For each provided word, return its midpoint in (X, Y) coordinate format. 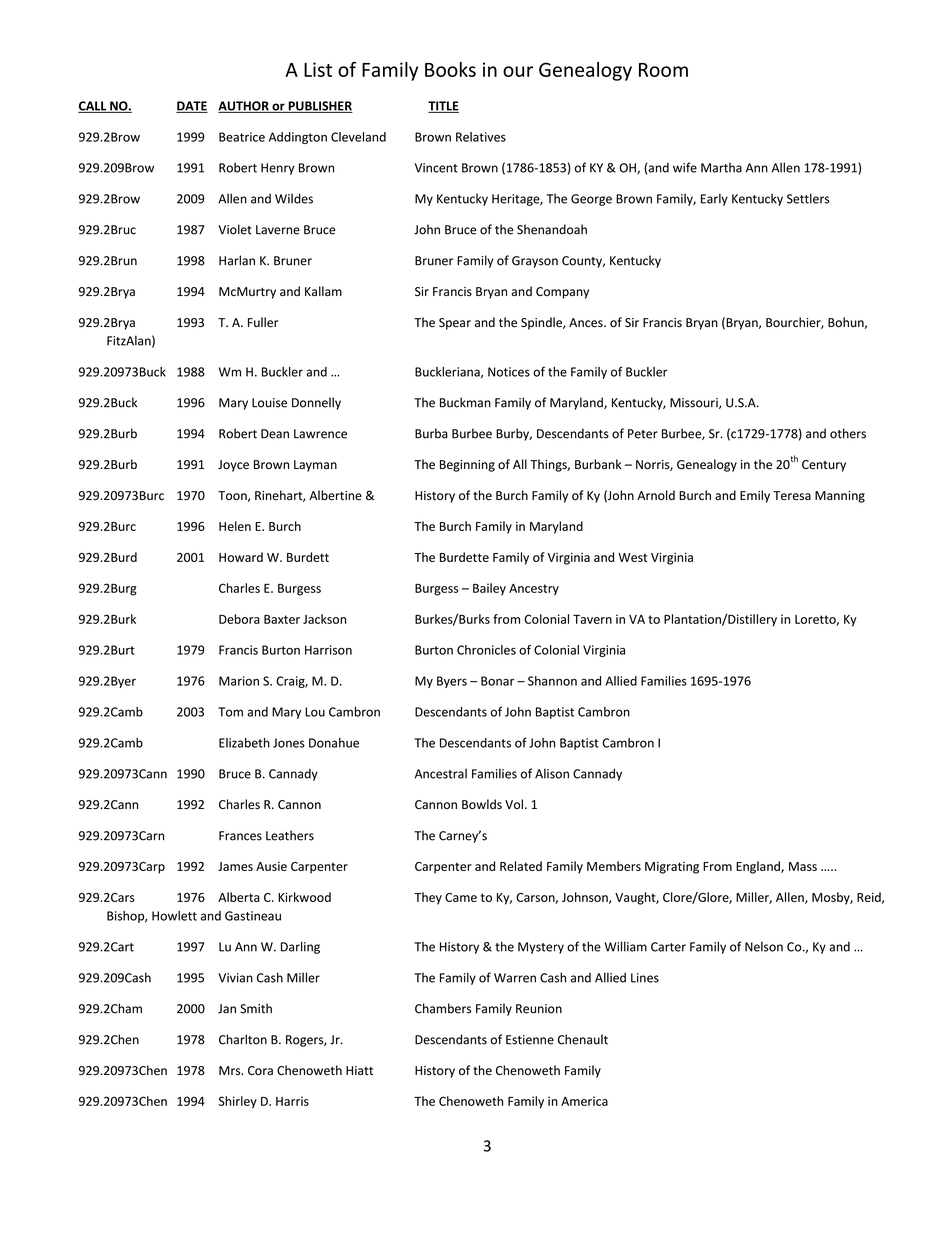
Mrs (231, 1071)
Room (663, 70)
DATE (192, 107)
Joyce (233, 466)
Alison (552, 773)
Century (824, 466)
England (759, 867)
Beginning (467, 466)
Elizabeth (244, 743)
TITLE (443, 107)
